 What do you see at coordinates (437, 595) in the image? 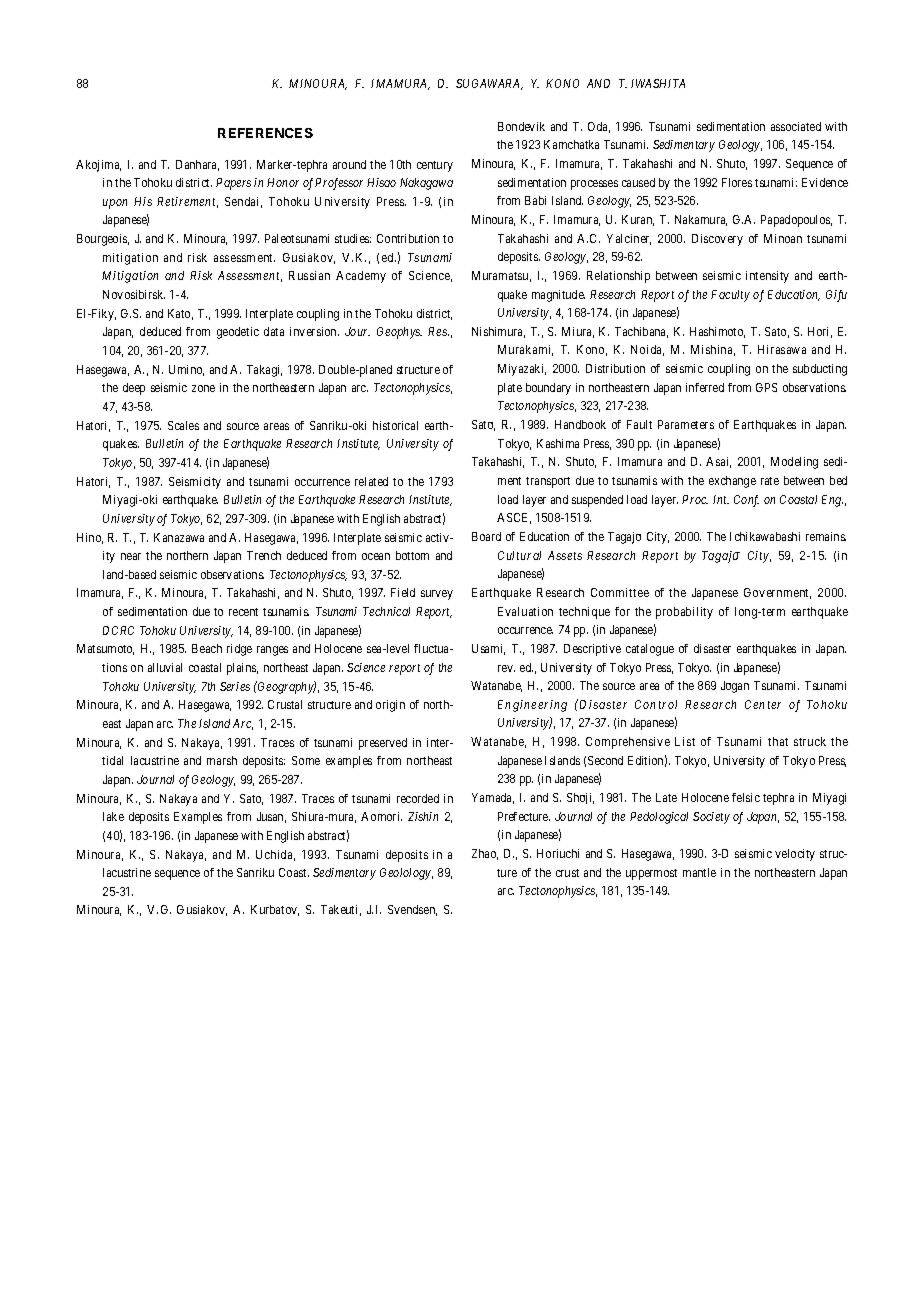
I see `survey` at bounding box center [437, 595].
